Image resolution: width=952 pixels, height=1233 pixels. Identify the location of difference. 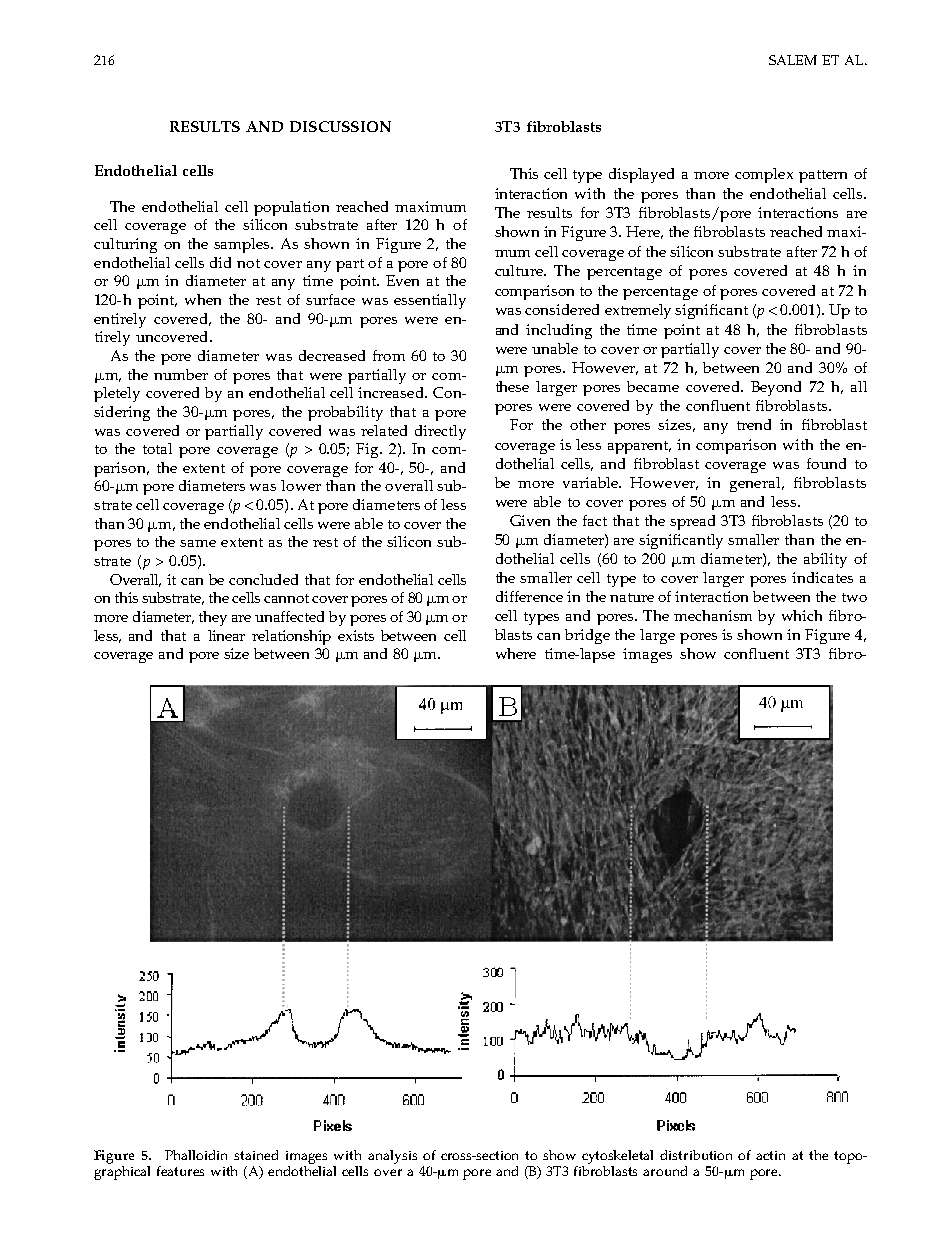
(529, 596).
